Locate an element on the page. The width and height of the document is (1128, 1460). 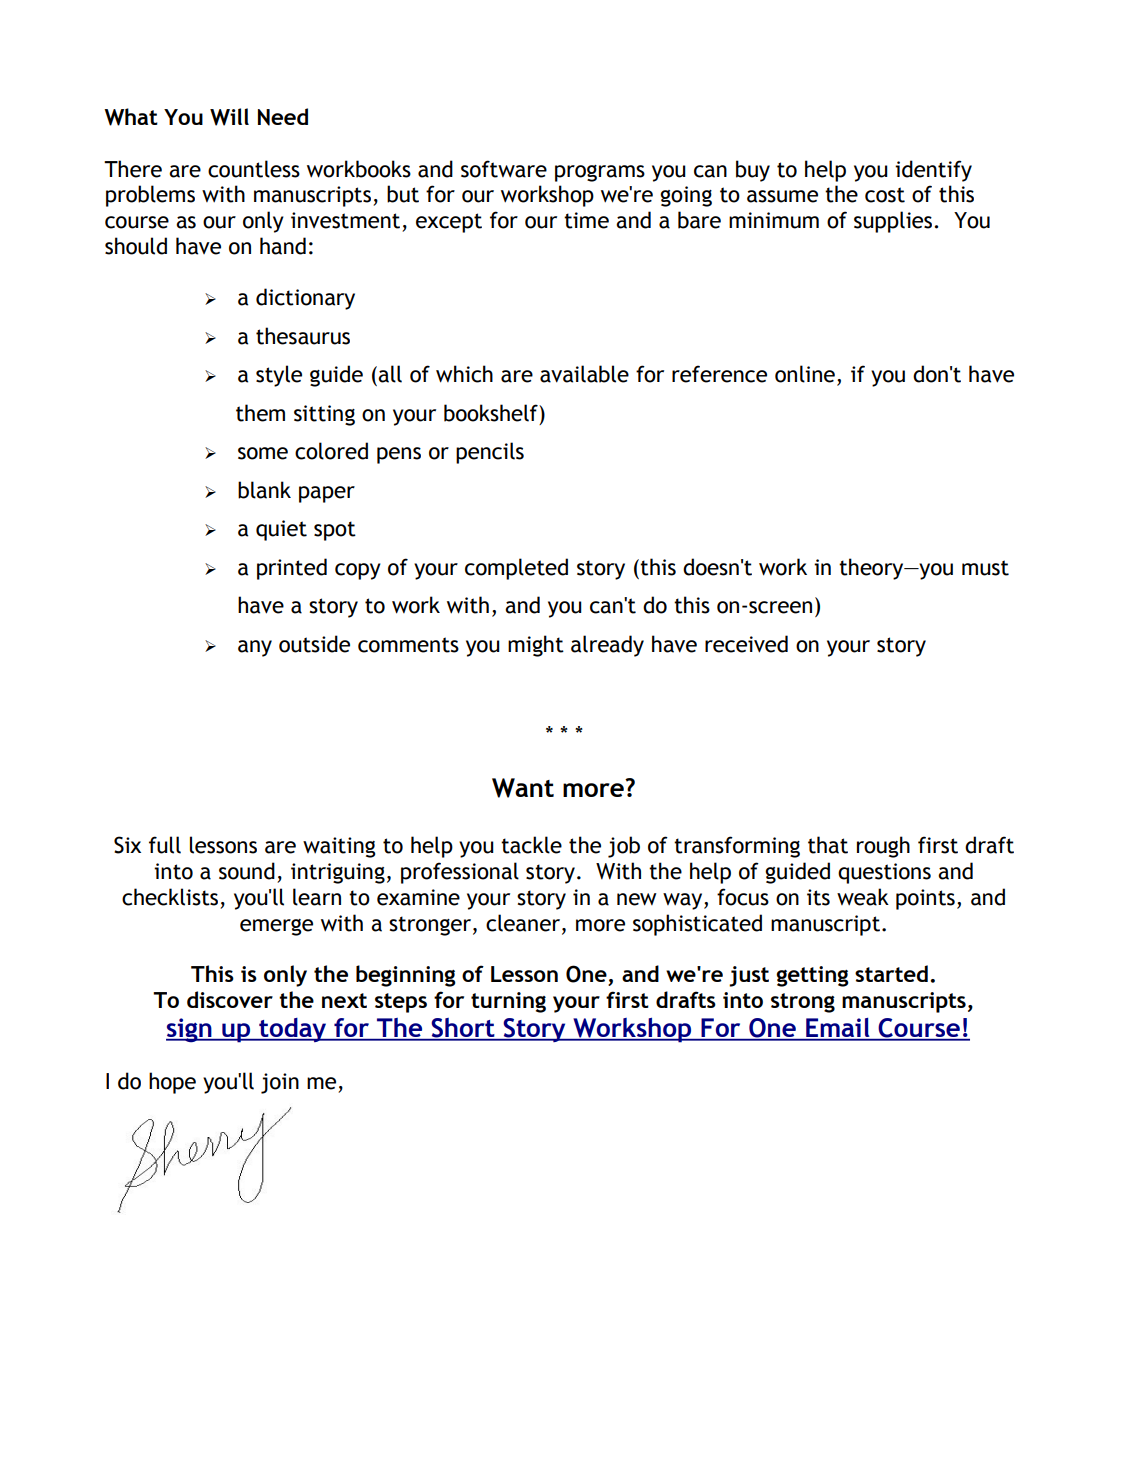
countless is located at coordinates (254, 169).
